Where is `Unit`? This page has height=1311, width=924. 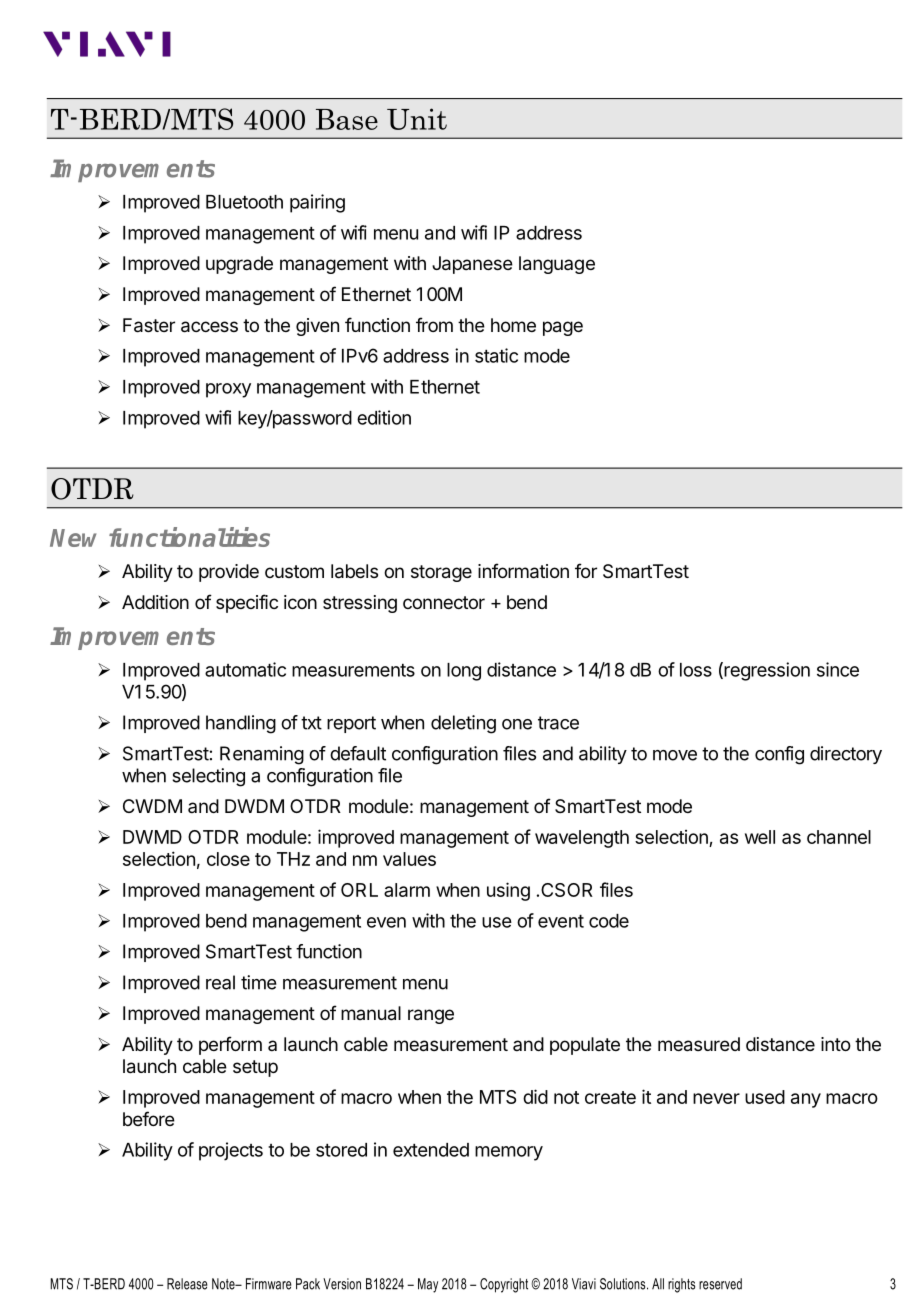
Unit is located at coordinates (417, 119).
